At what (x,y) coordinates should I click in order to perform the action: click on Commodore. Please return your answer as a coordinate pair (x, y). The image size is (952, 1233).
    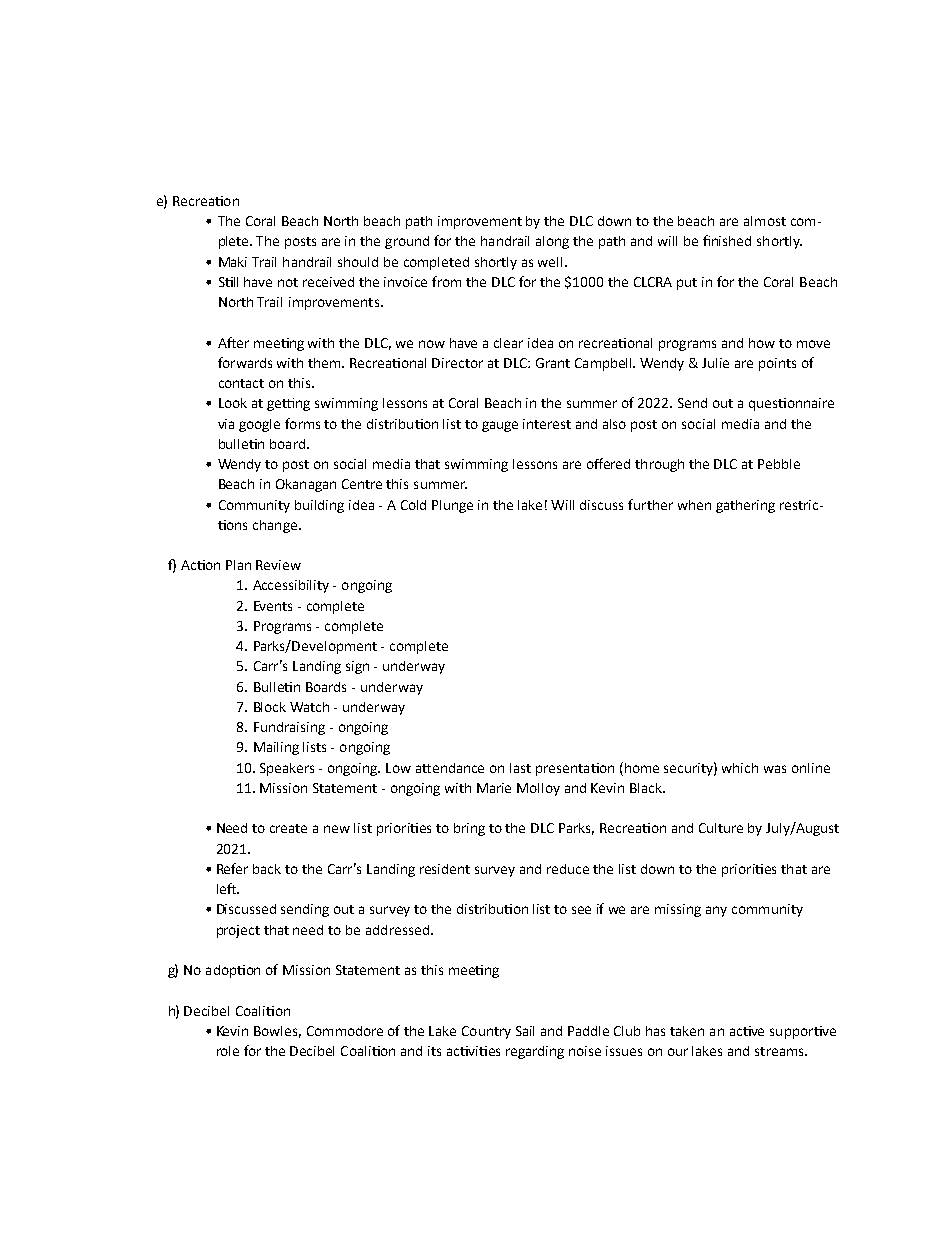
    Looking at the image, I should click on (345, 1031).
